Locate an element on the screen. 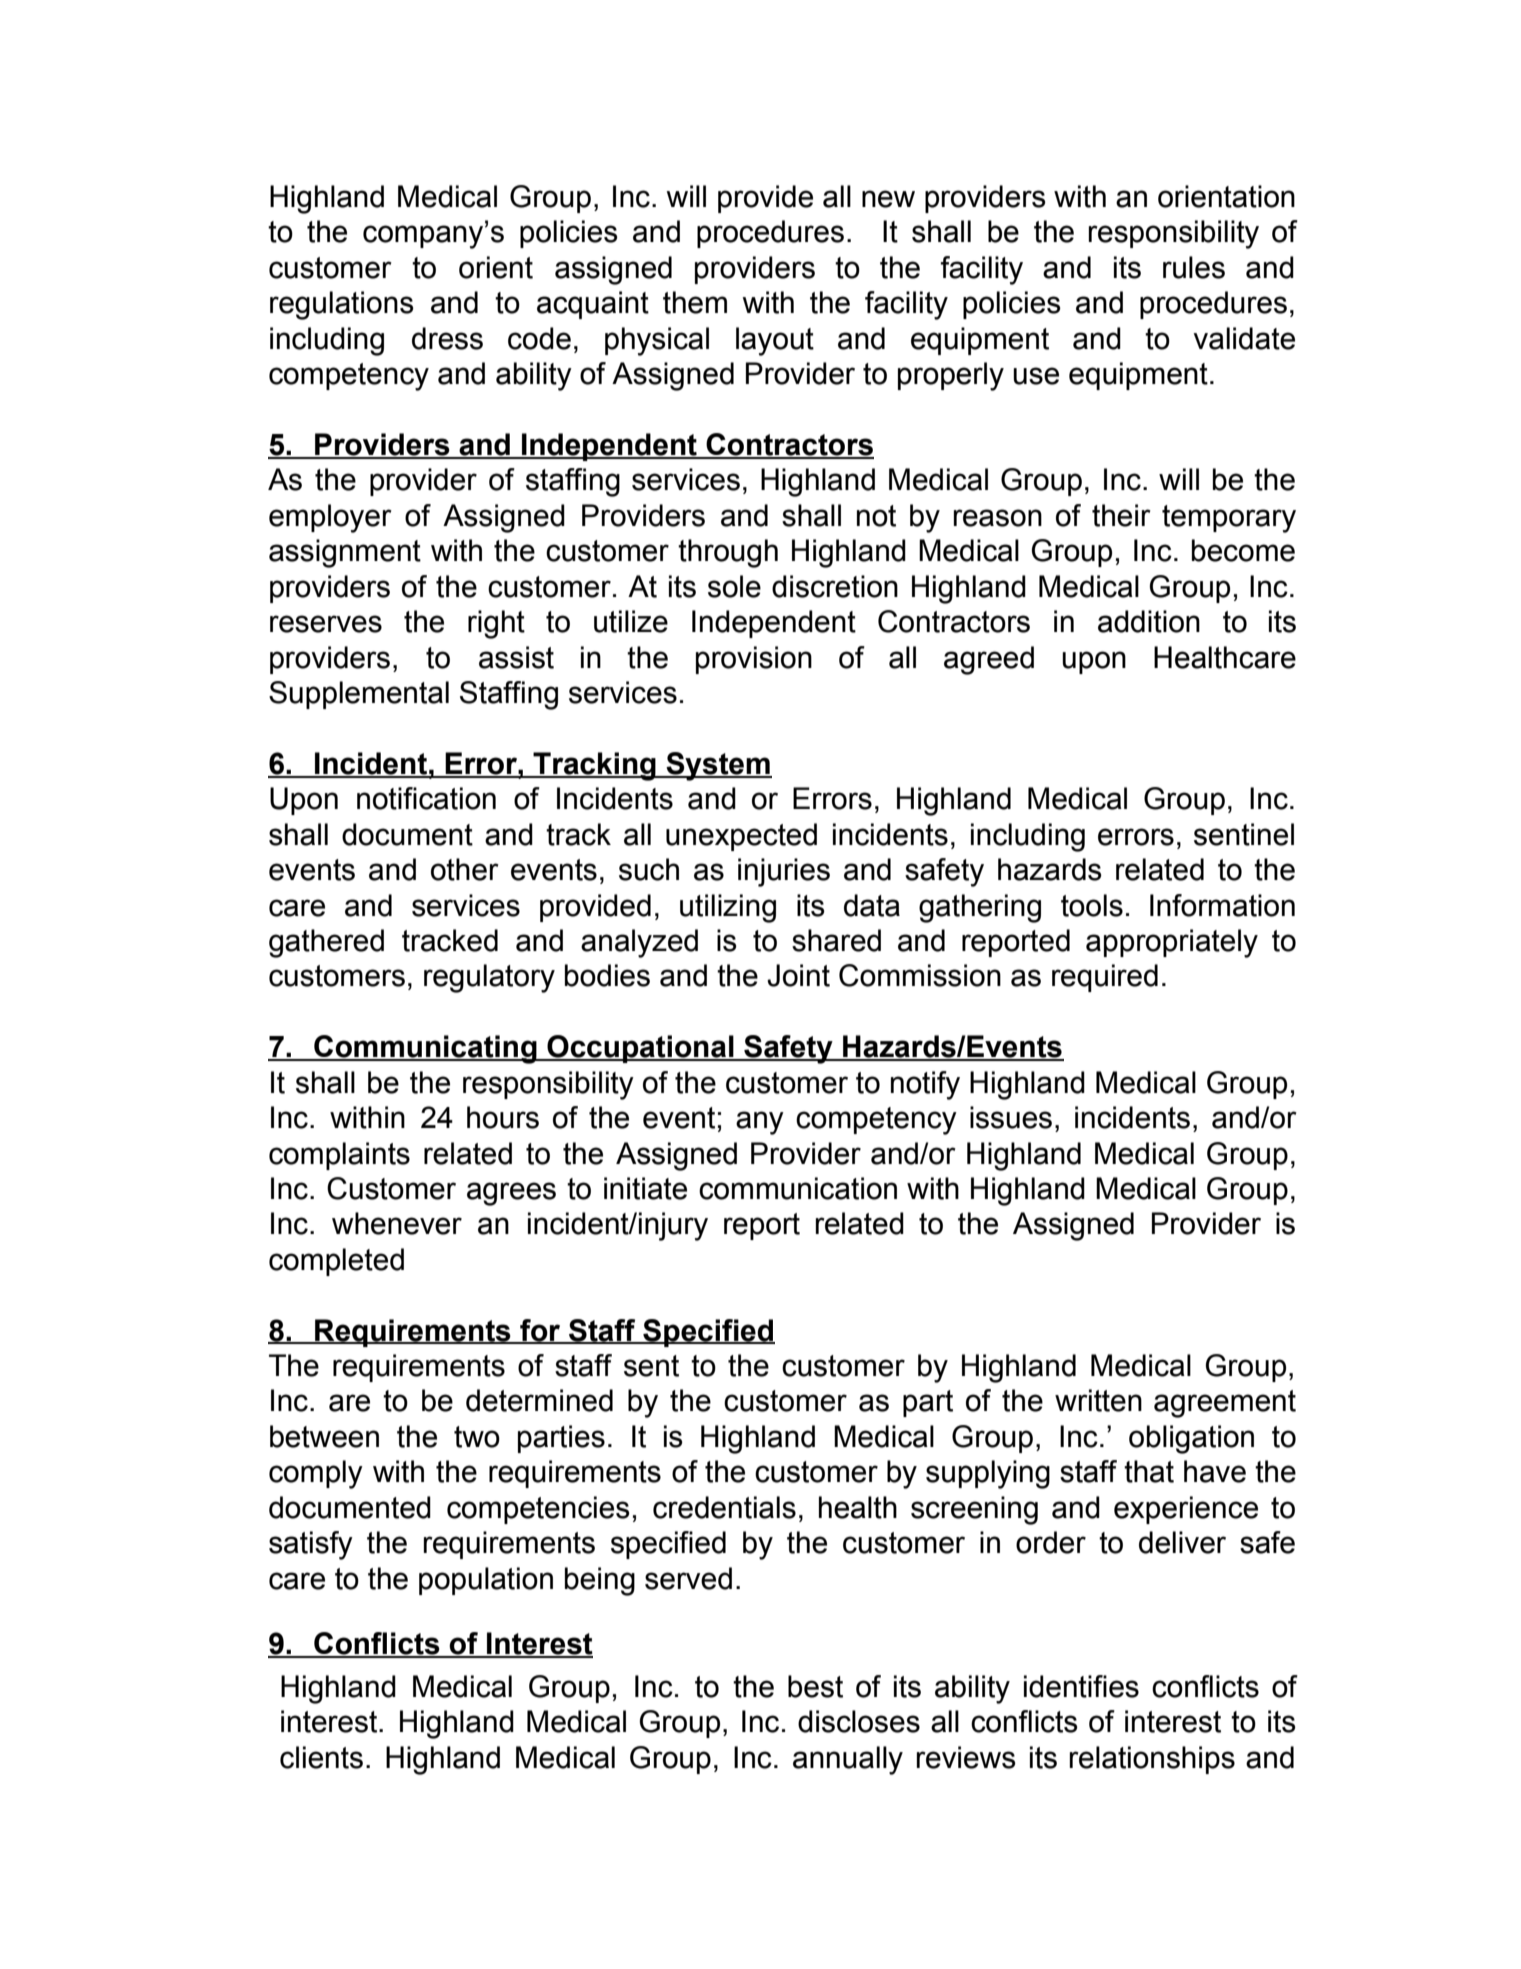  rules is located at coordinates (1194, 267).
